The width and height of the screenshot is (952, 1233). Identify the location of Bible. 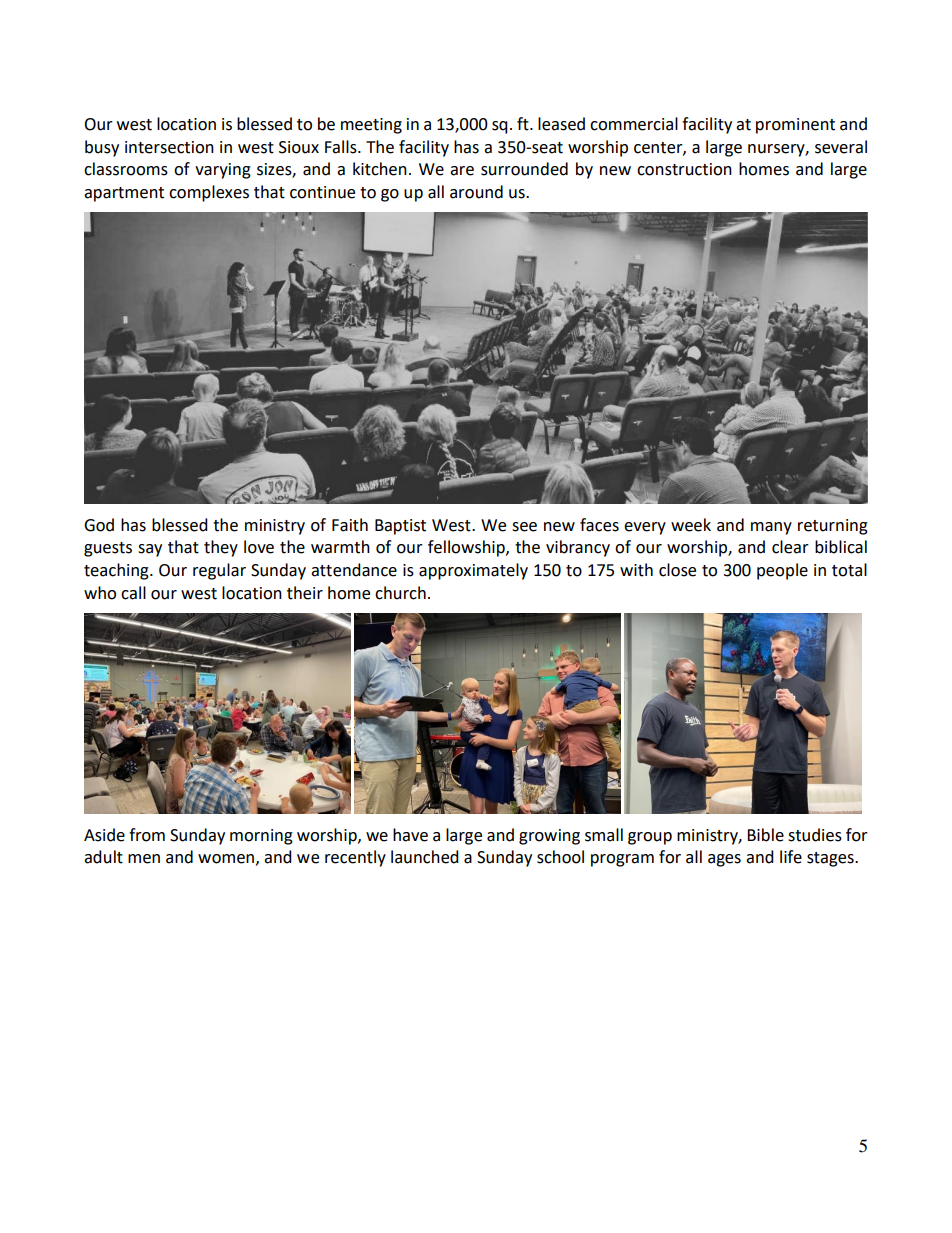
(765, 835).
